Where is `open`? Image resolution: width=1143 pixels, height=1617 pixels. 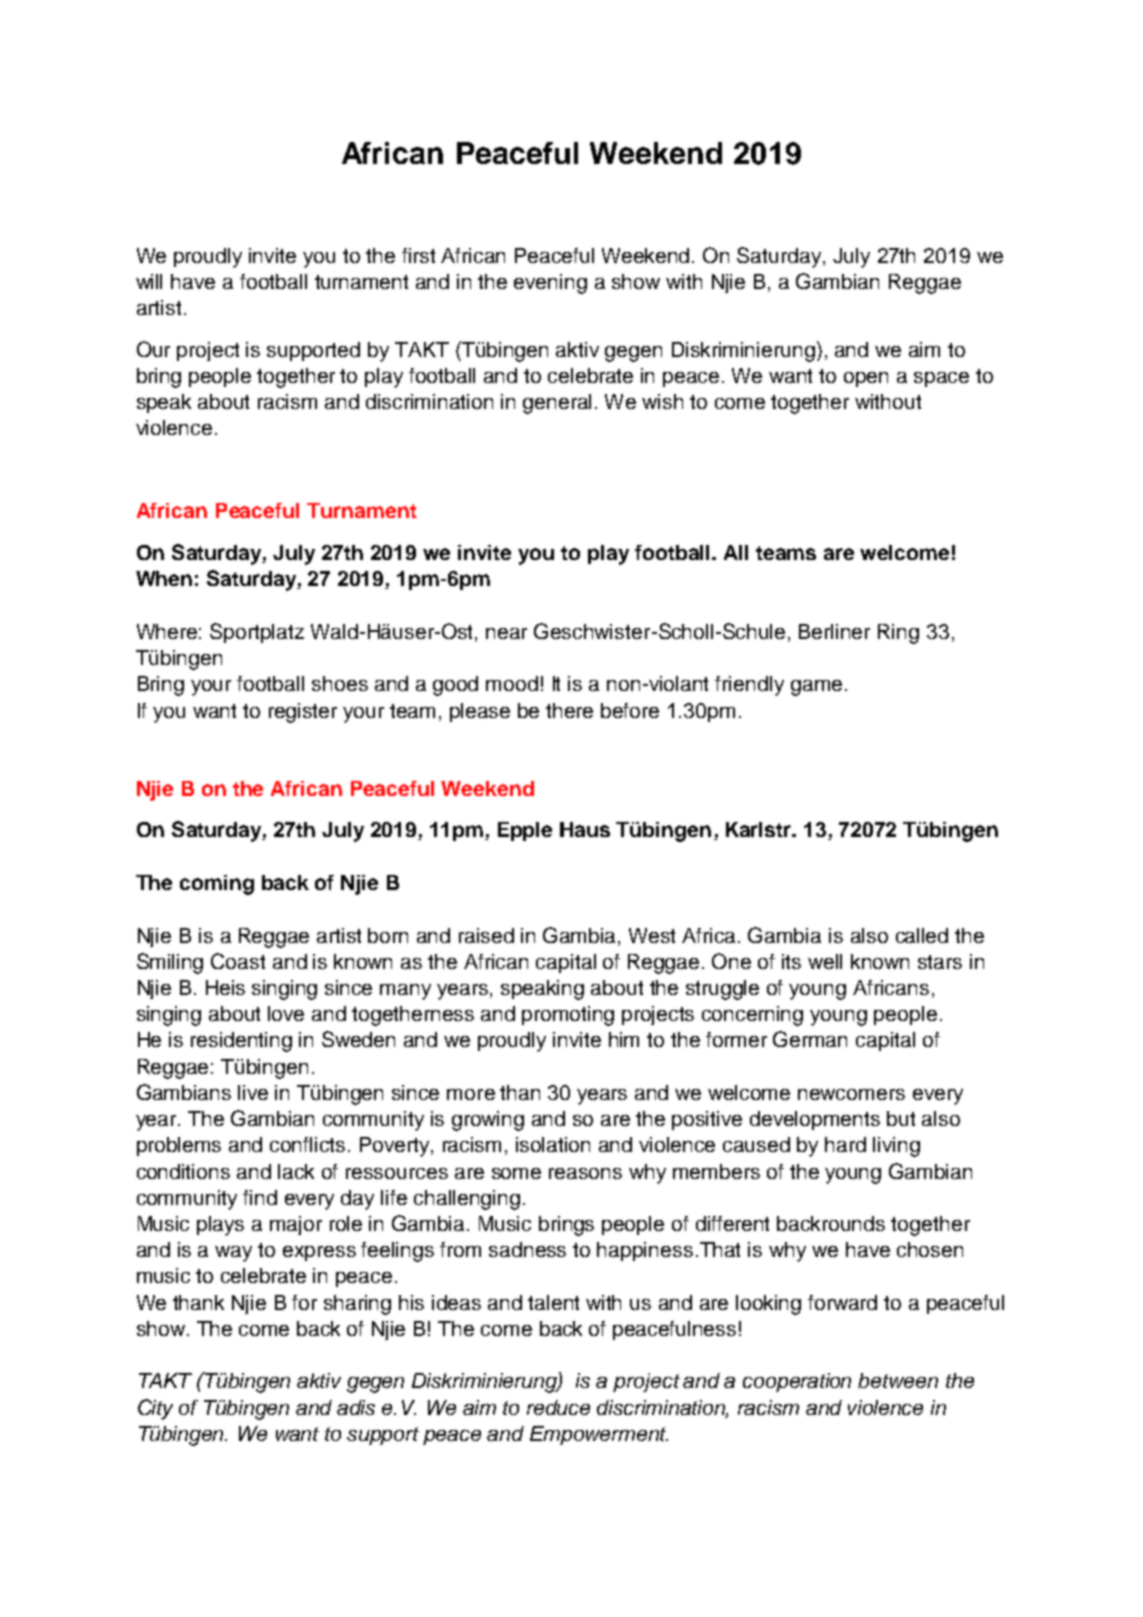
open is located at coordinates (866, 379).
